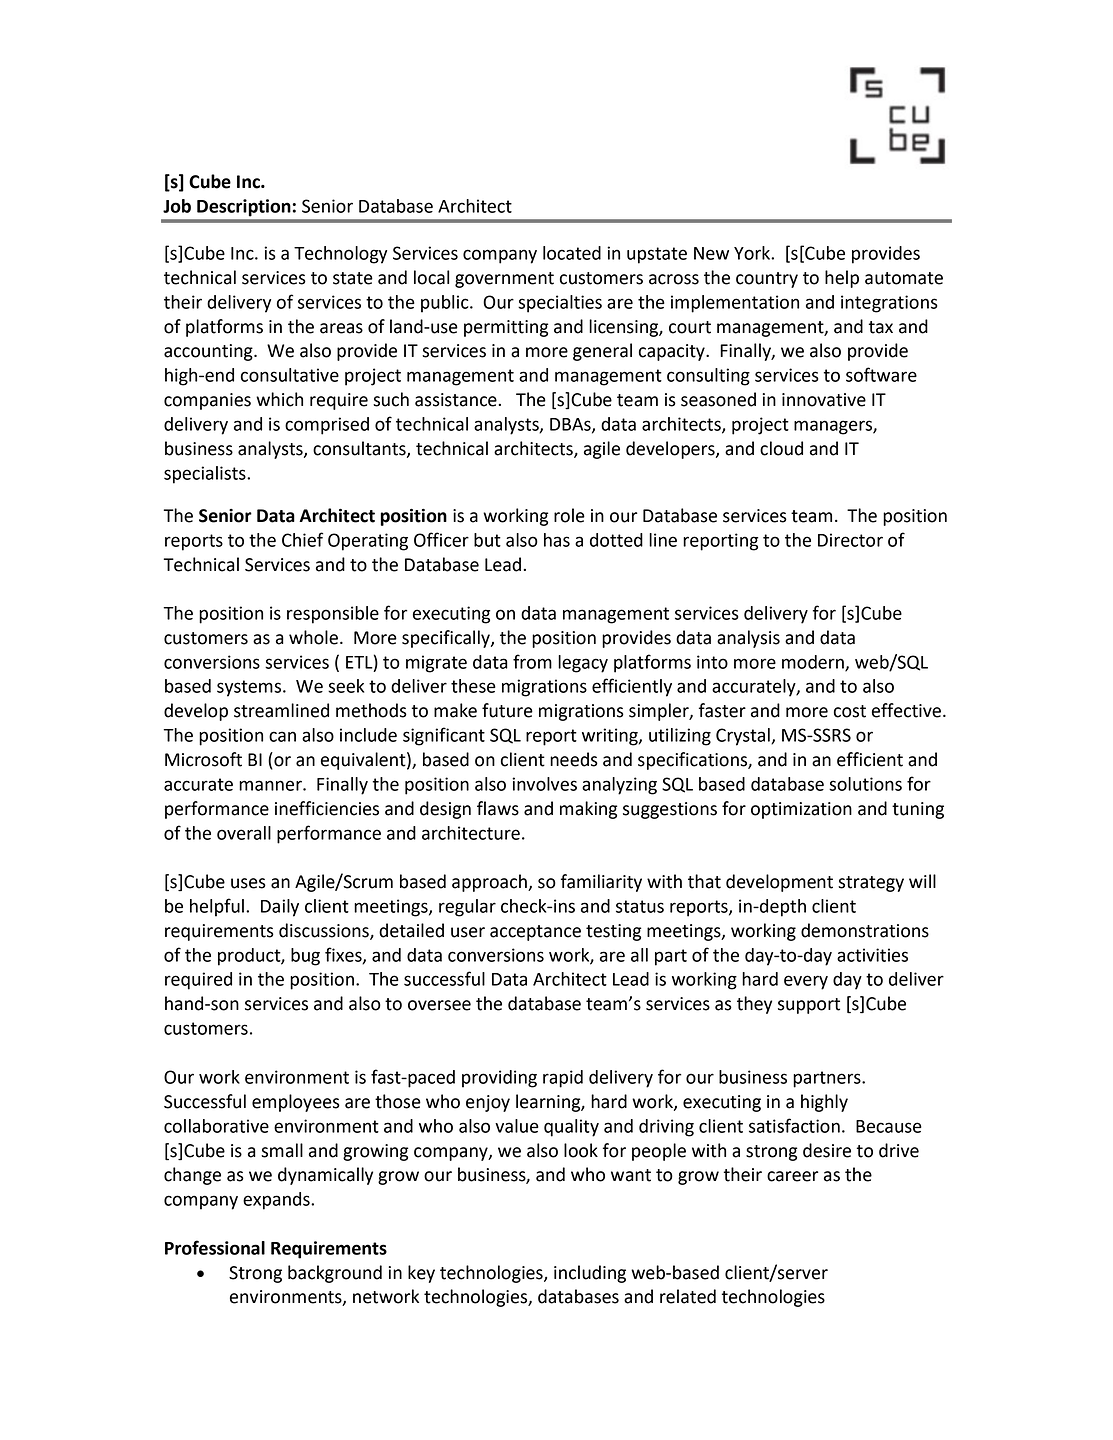 Image resolution: width=1113 pixels, height=1440 pixels. What do you see at coordinates (271, 785) in the screenshot?
I see `manner` at bounding box center [271, 785].
